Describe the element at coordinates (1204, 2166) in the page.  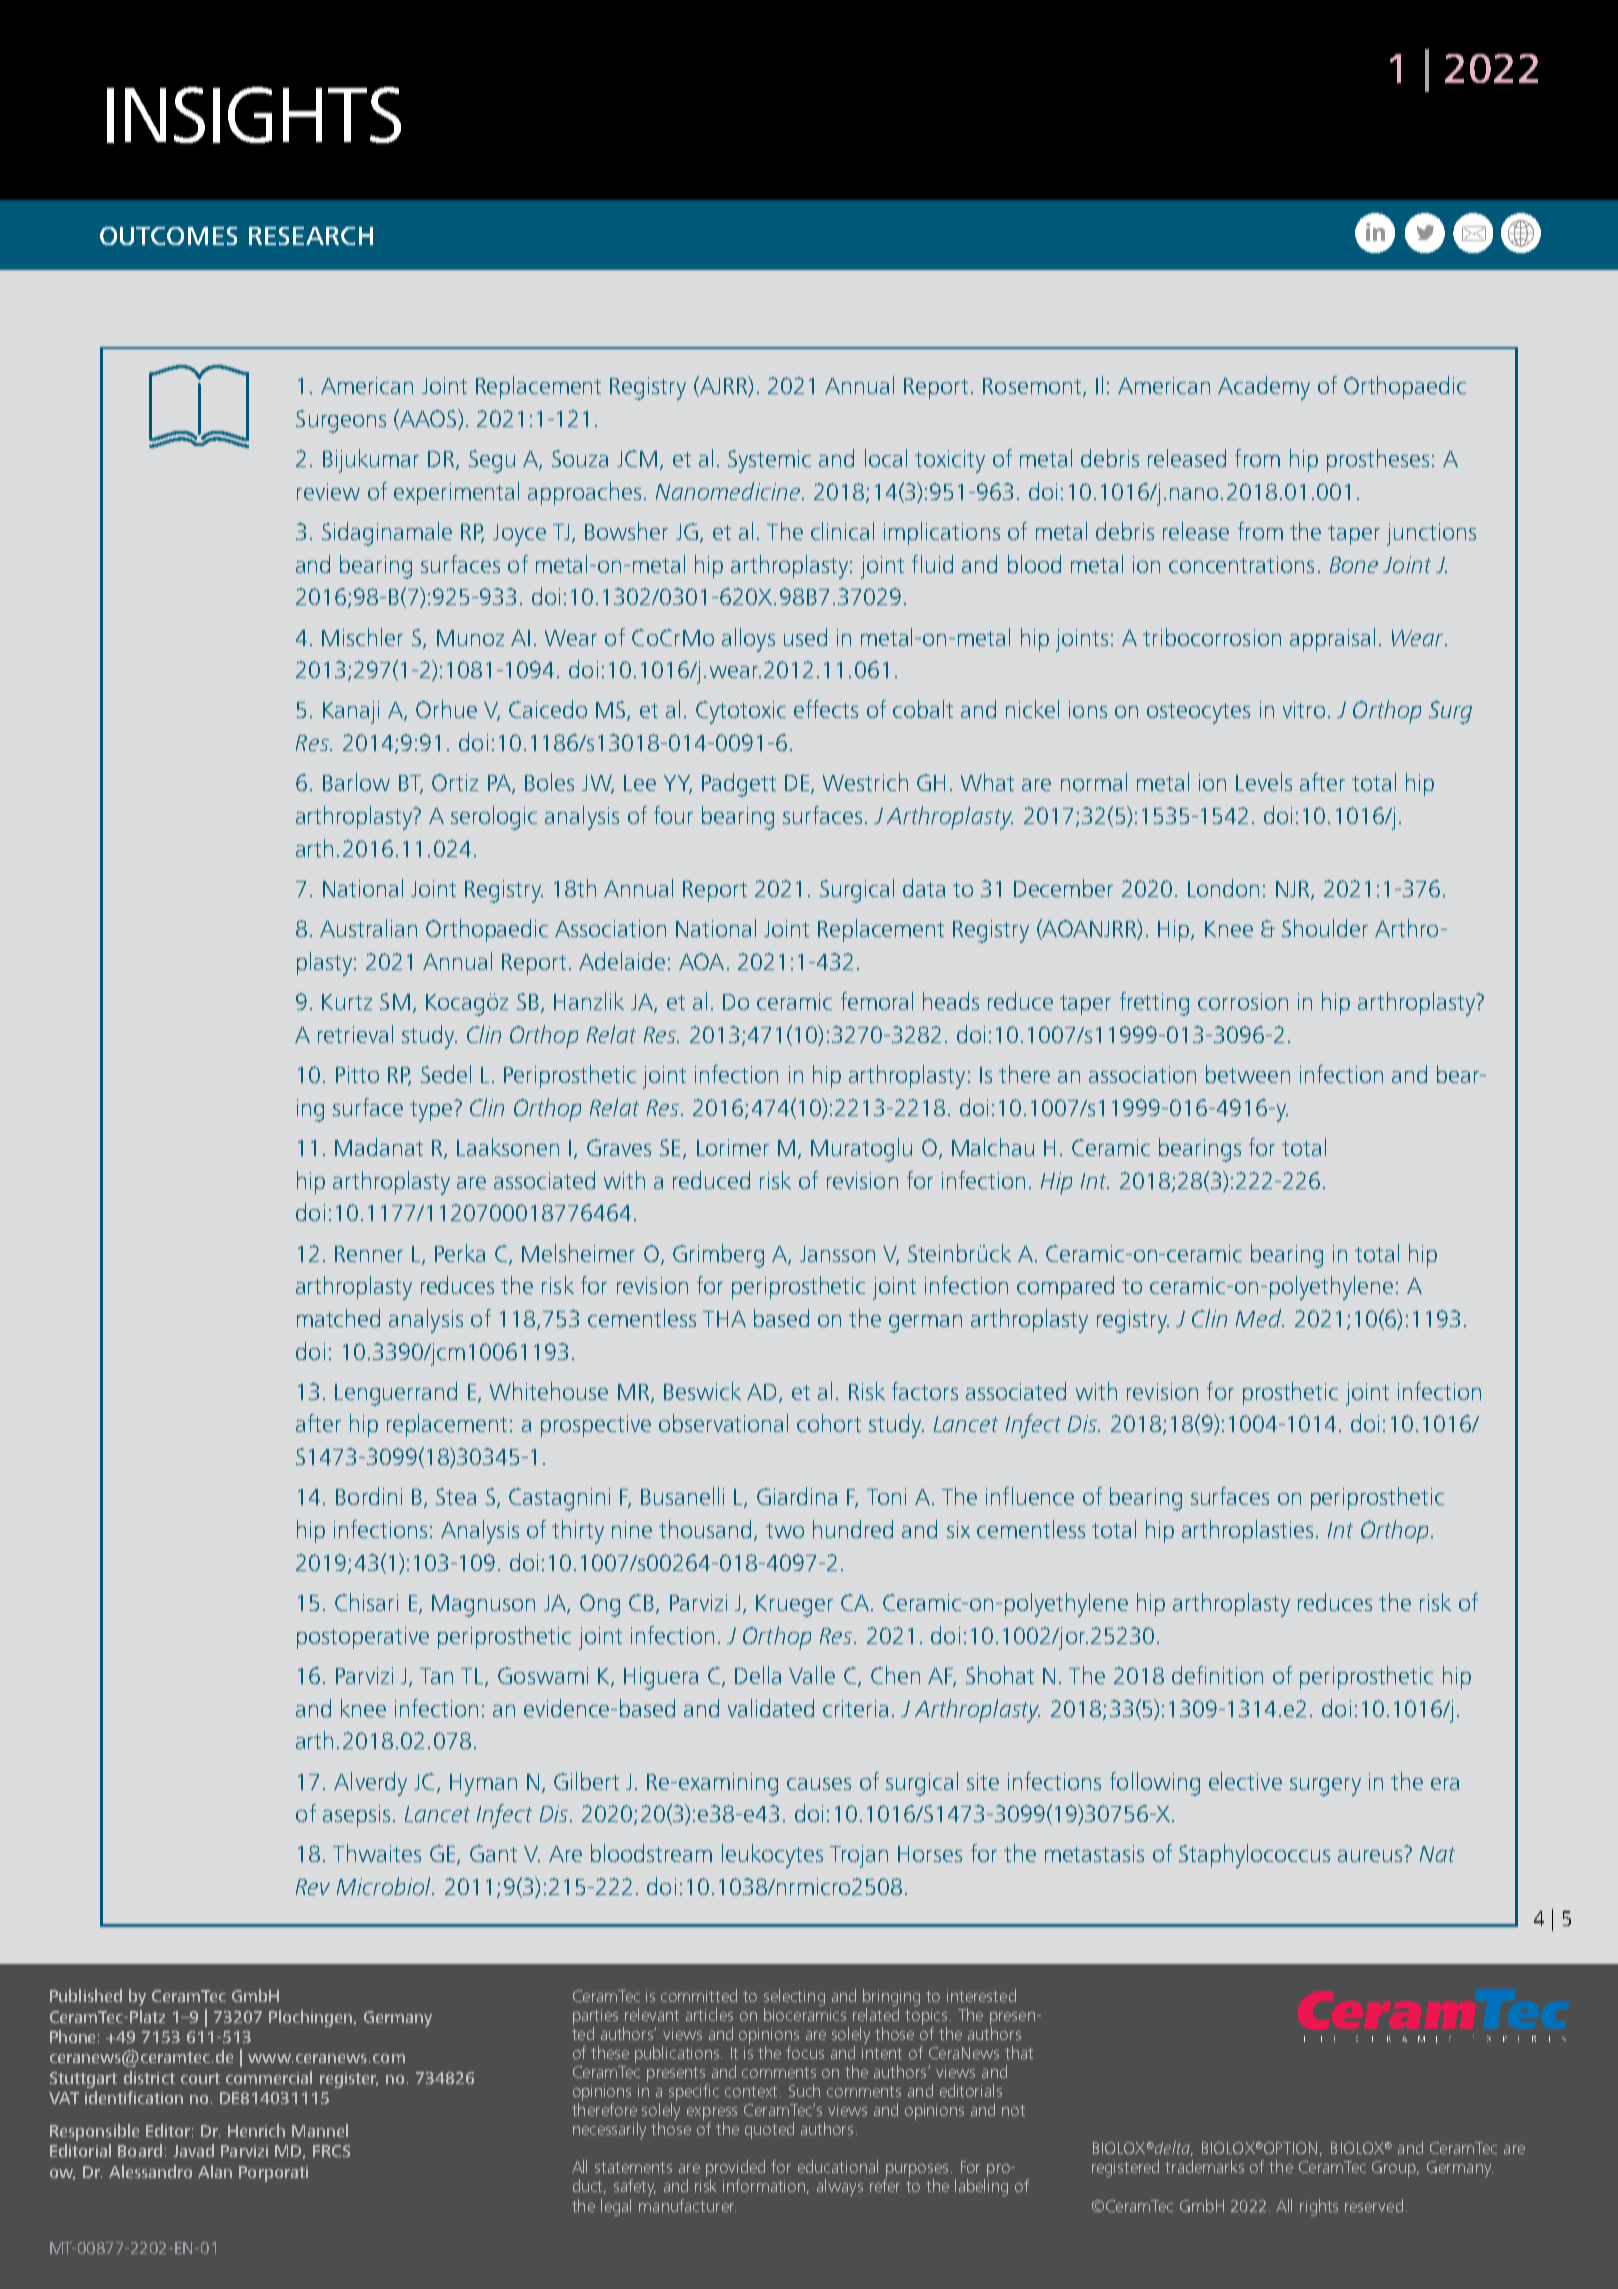
I see `trademarks` at that location.
